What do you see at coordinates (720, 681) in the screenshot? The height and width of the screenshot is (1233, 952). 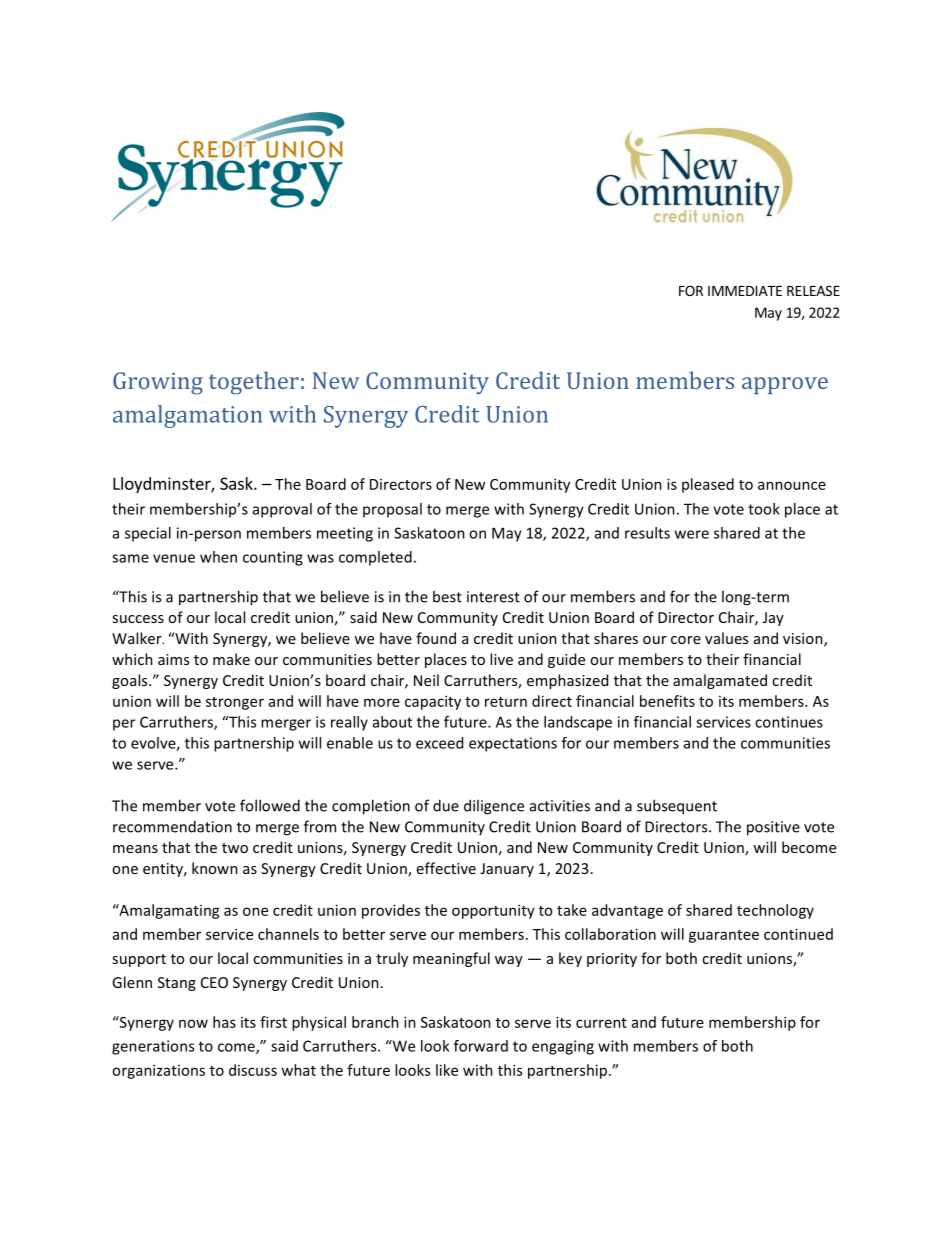 I see `amalgamated` at bounding box center [720, 681].
